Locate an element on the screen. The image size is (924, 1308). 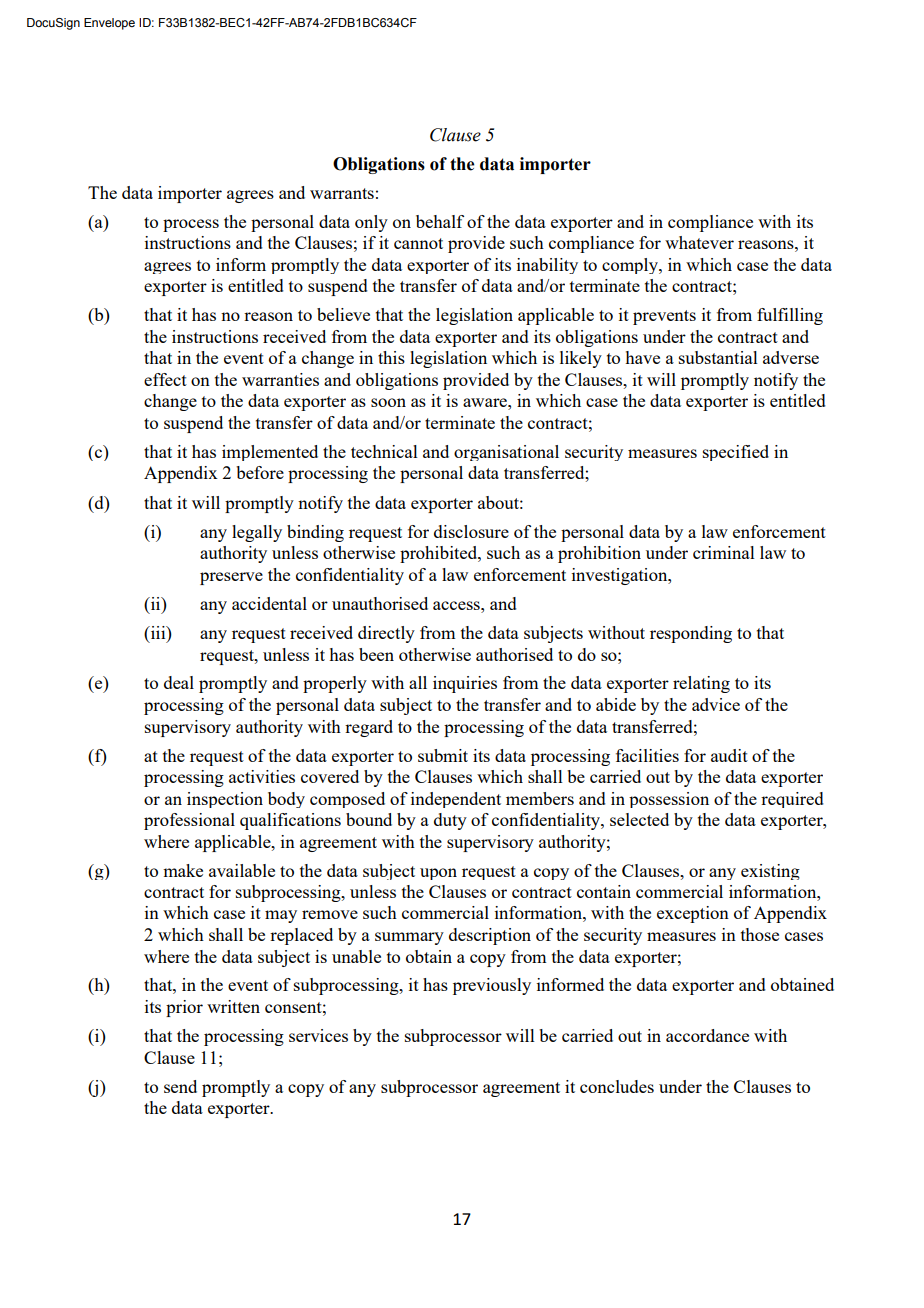
send is located at coordinates (180, 1086).
